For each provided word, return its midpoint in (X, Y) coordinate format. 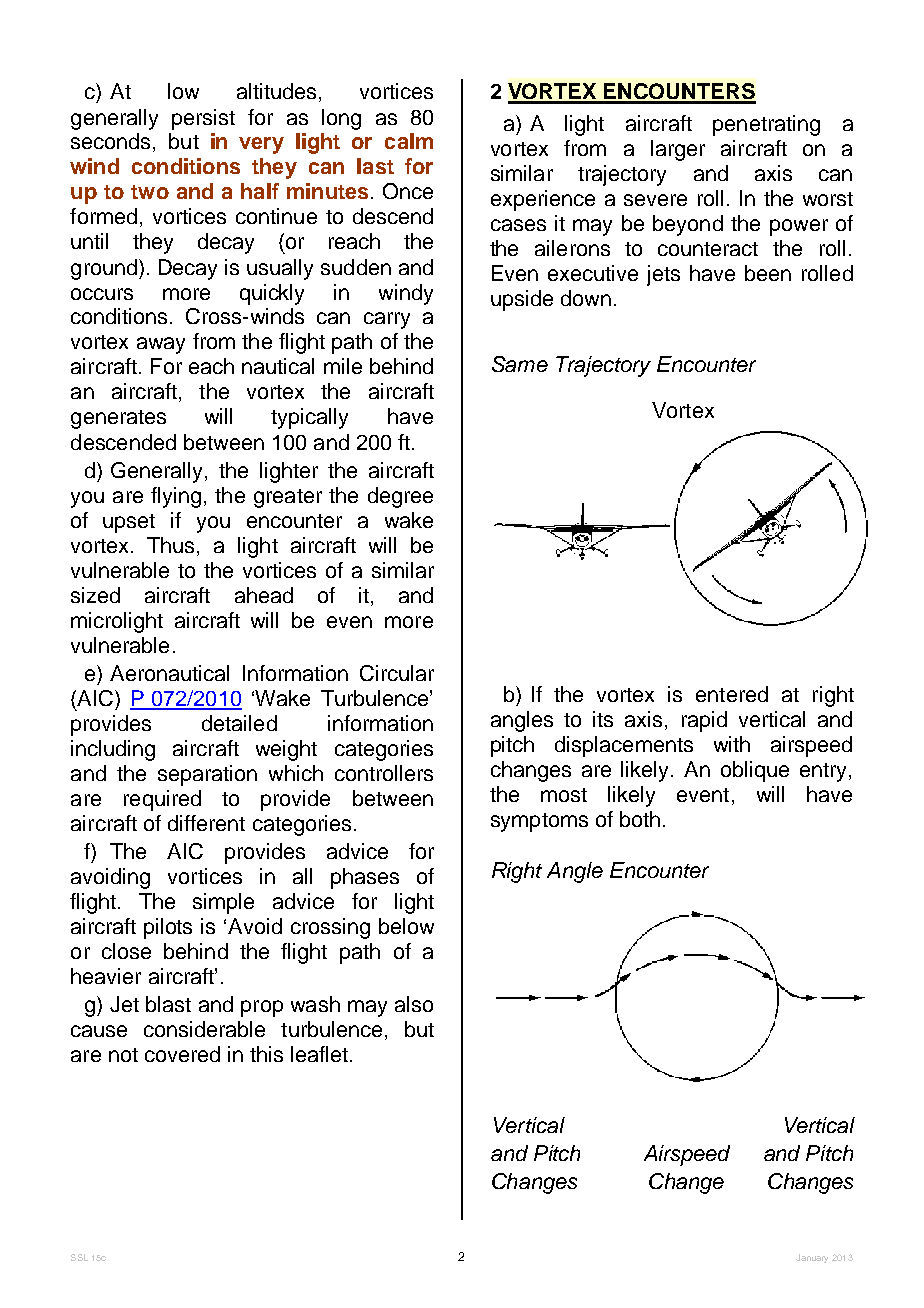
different (206, 823)
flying (176, 497)
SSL (79, 1257)
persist (203, 119)
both (640, 819)
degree (400, 497)
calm (409, 141)
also (414, 1004)
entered (732, 694)
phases (365, 878)
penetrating (766, 125)
